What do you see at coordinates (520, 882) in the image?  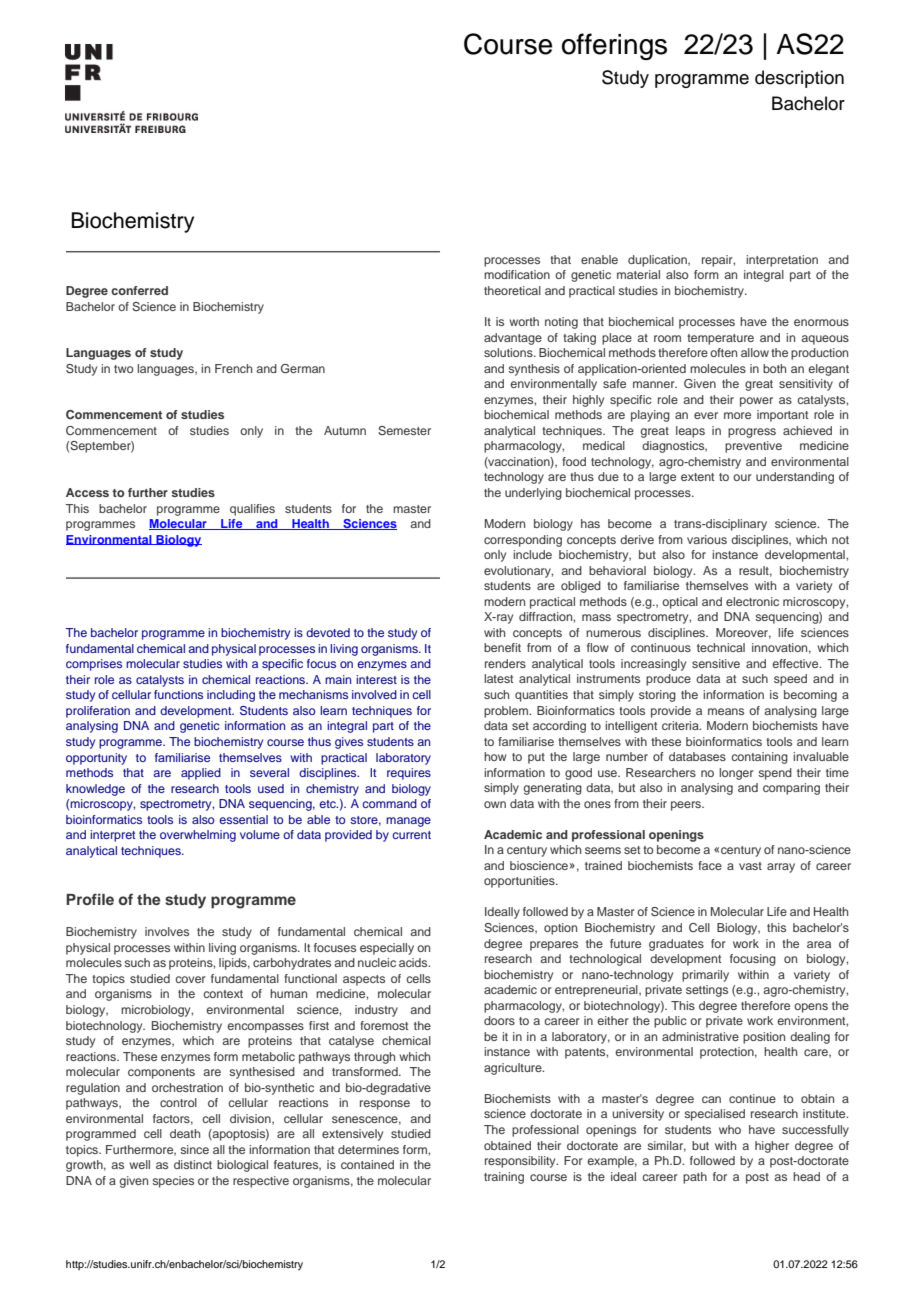 I see `opportunities` at bounding box center [520, 882].
